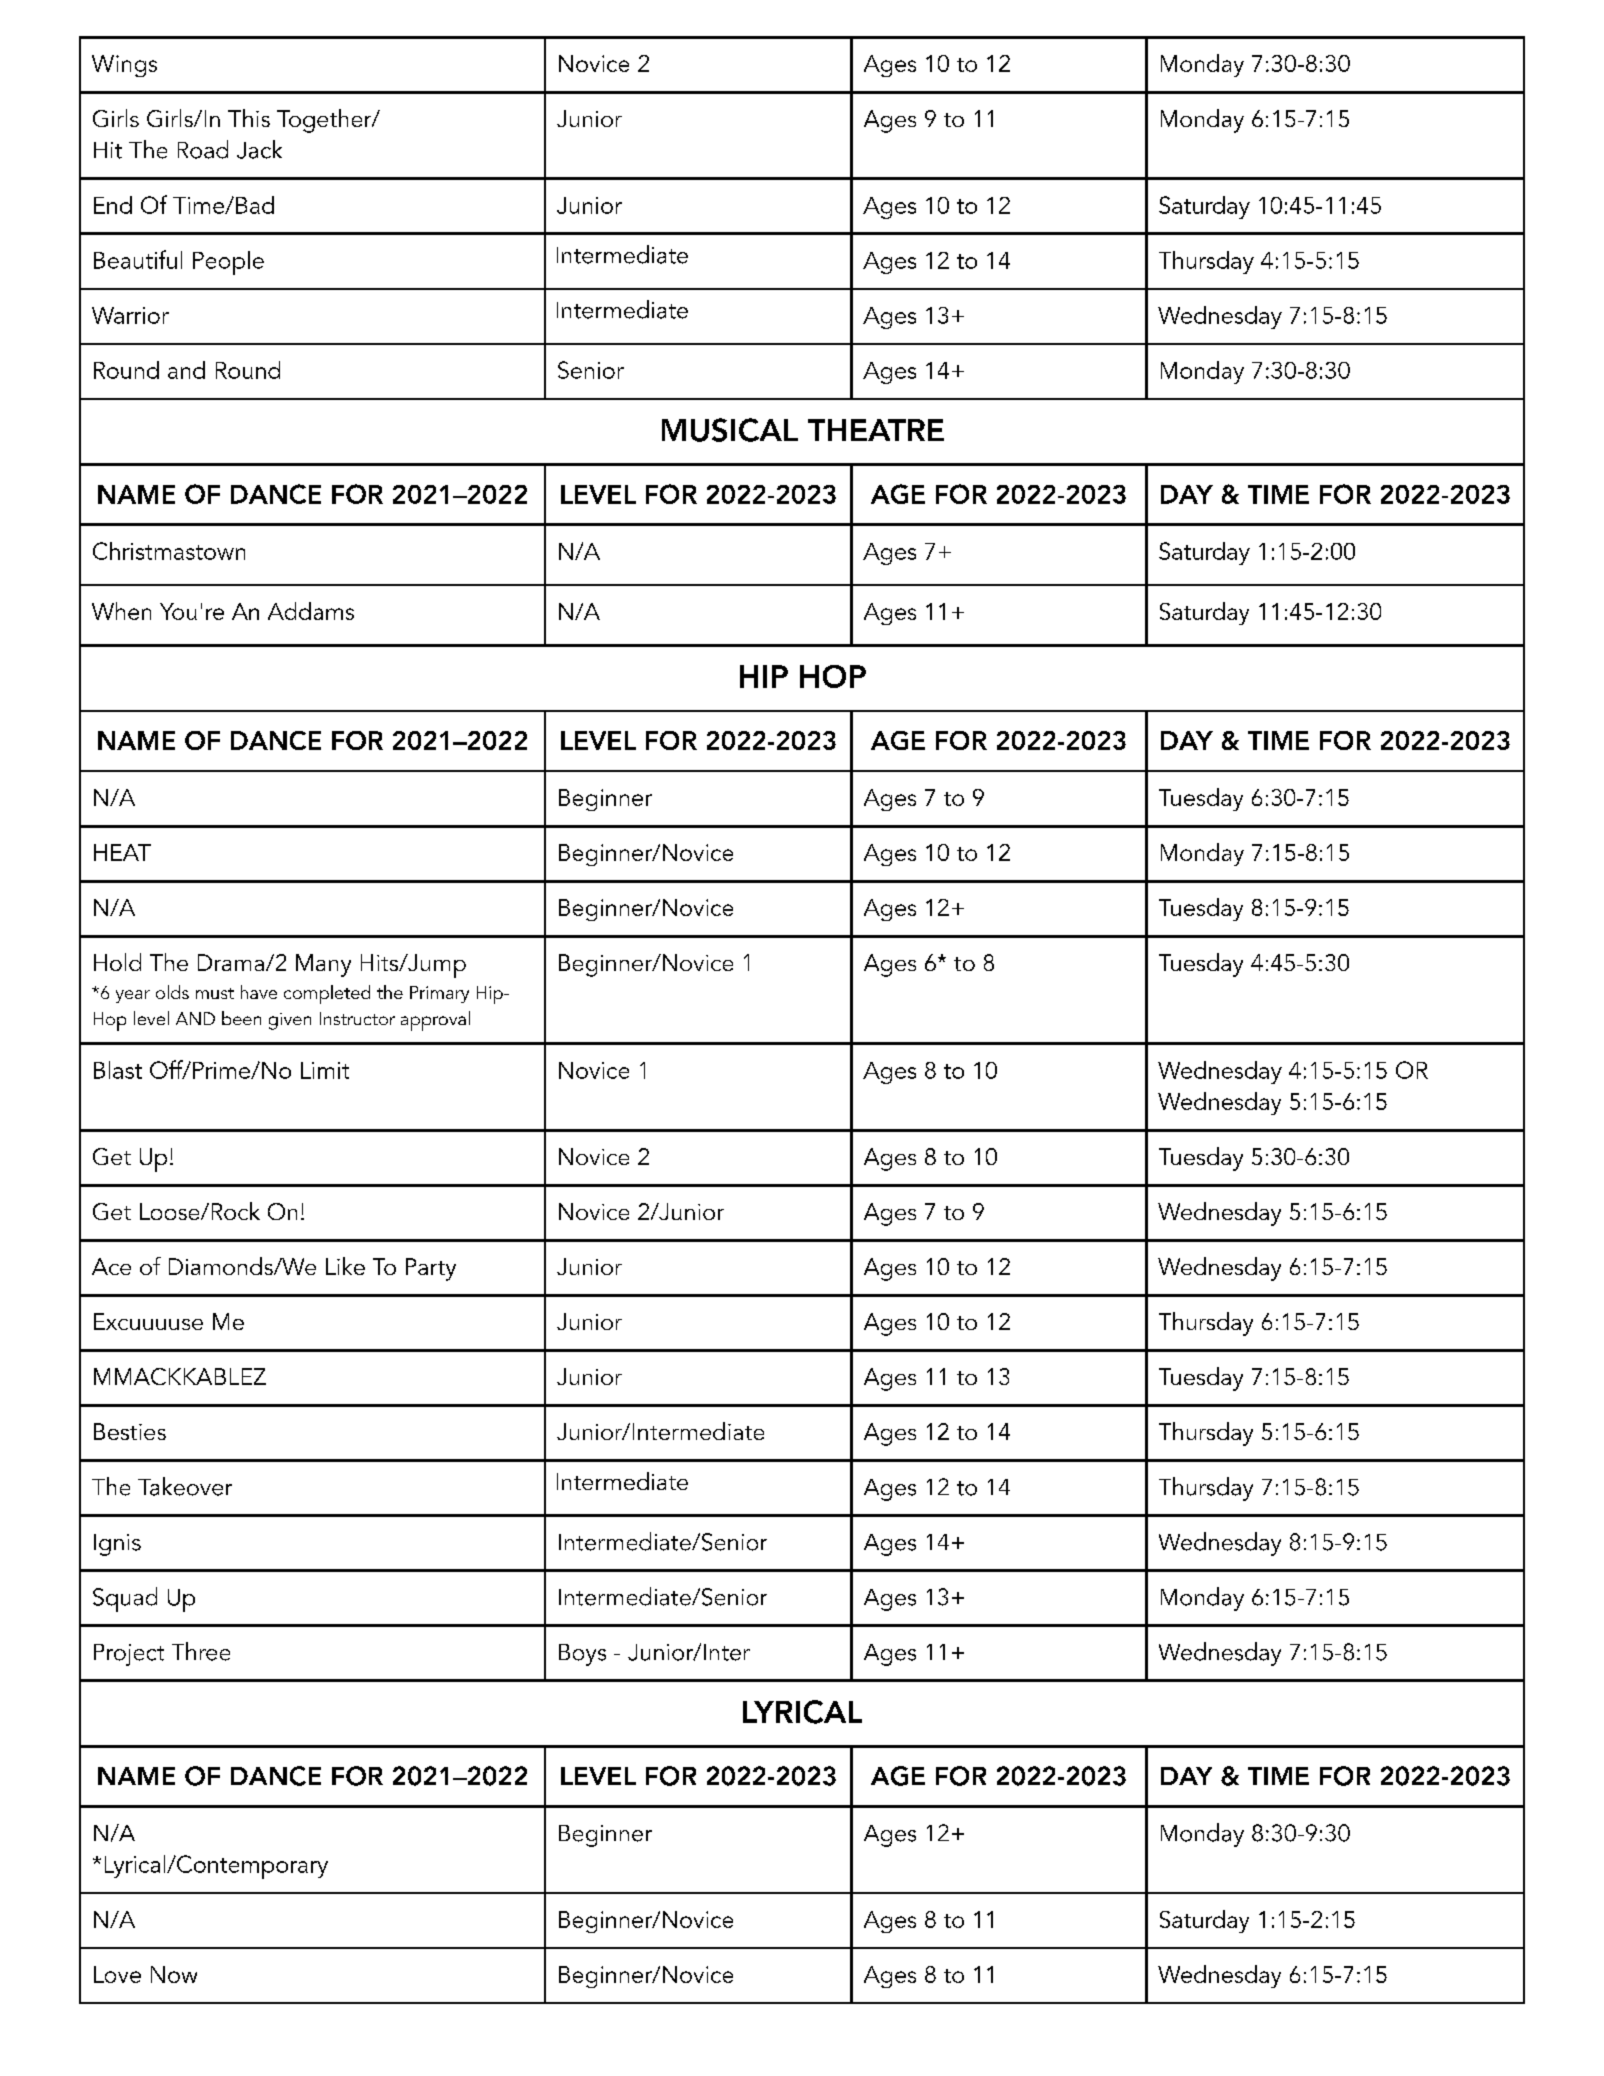 Image resolution: width=1604 pixels, height=2076 pixels. What do you see at coordinates (582, 1655) in the screenshot?
I see `Boys` at bounding box center [582, 1655].
